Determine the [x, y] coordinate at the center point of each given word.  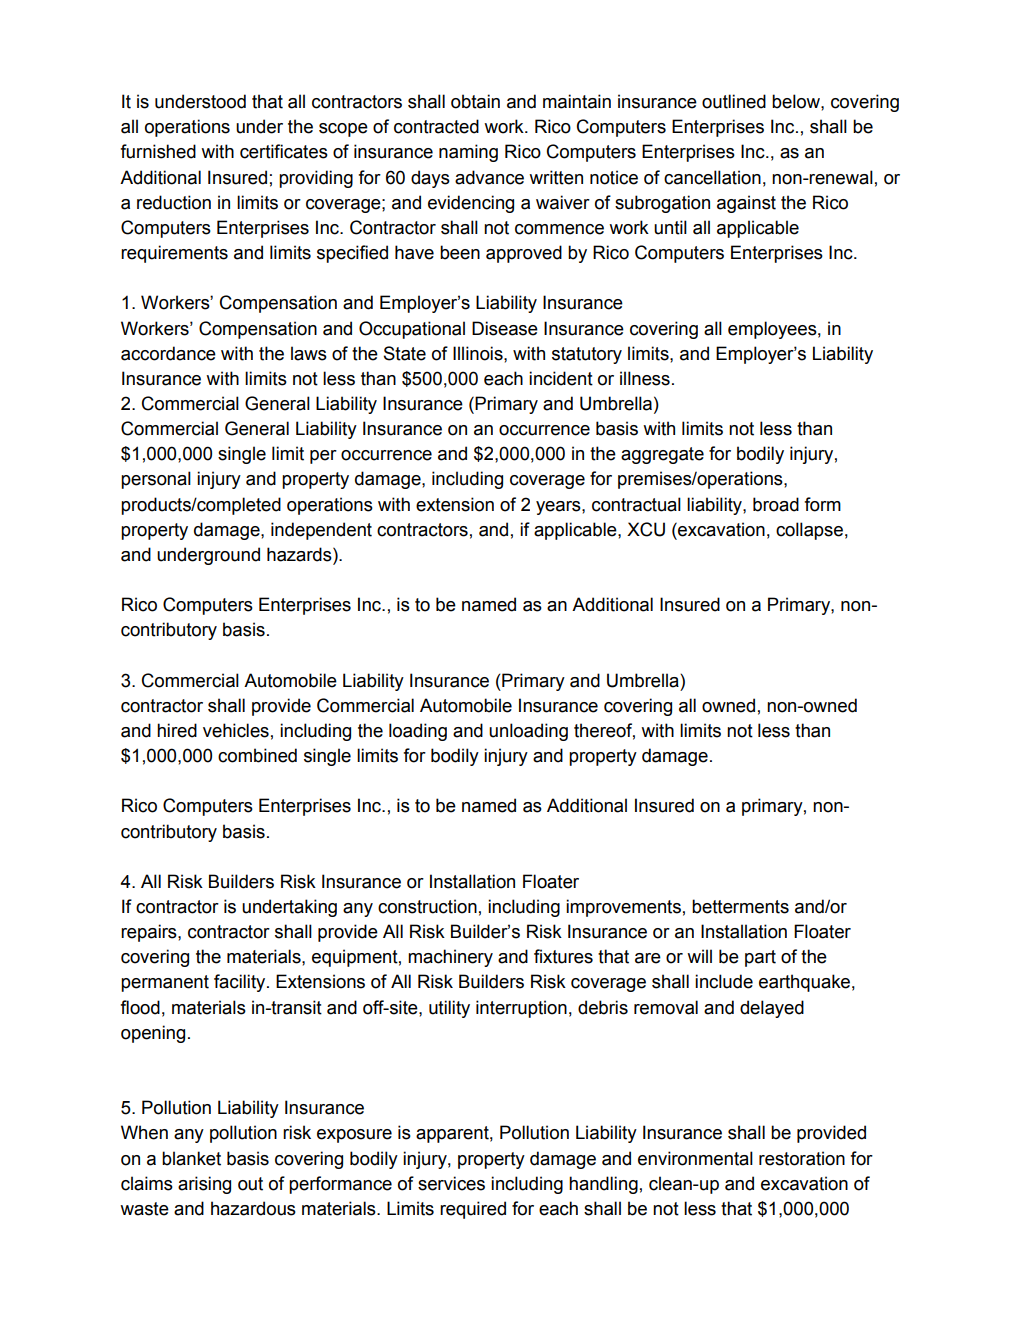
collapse [809, 531]
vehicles [236, 730]
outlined [734, 101]
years [559, 508]
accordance [168, 353]
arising [204, 1185]
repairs [150, 933]
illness [645, 378]
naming [468, 153]
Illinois [479, 353]
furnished [158, 151]
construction [427, 906]
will [699, 956]
